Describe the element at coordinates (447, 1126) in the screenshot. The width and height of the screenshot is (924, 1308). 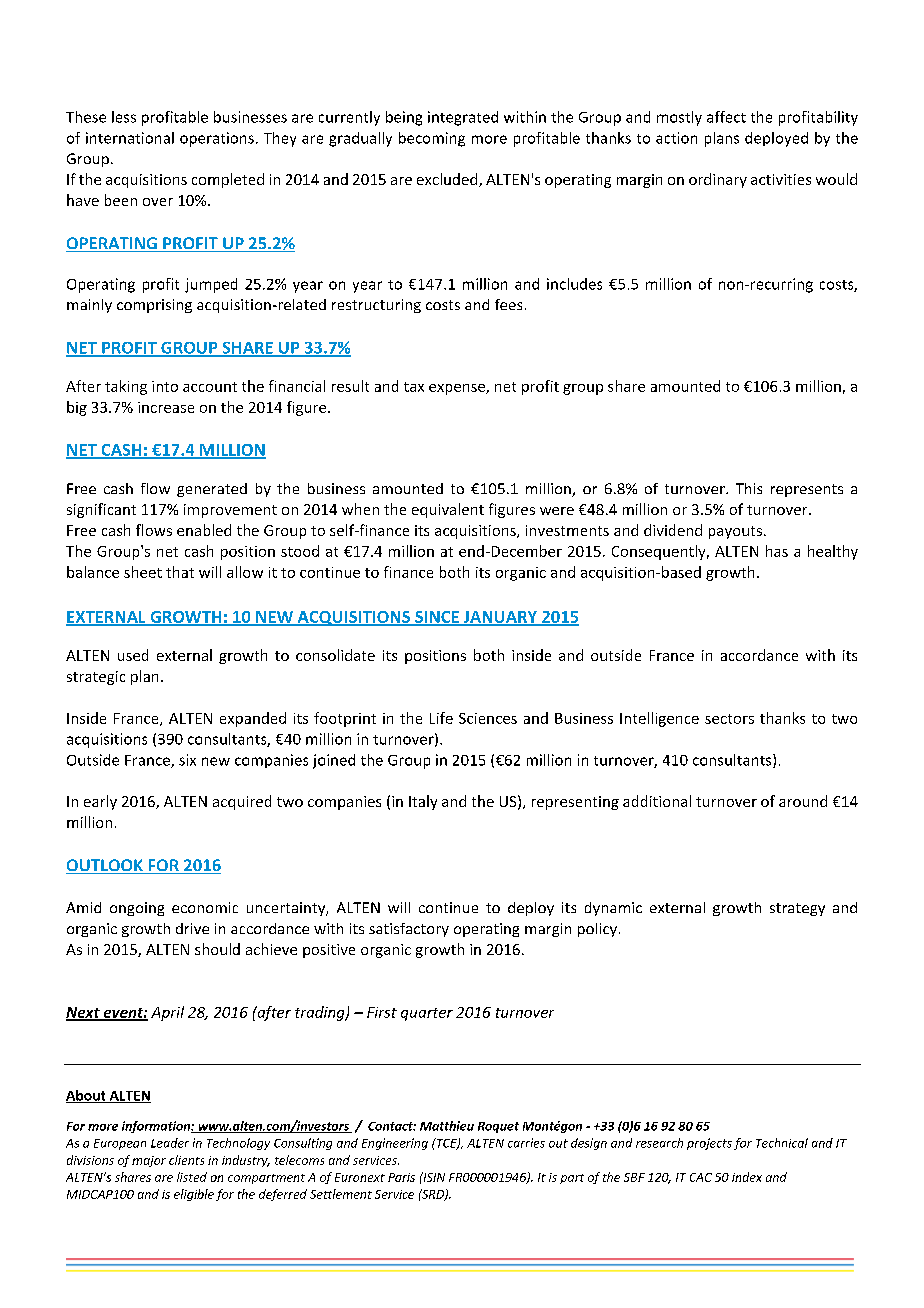
I see `Matthieu` at that location.
